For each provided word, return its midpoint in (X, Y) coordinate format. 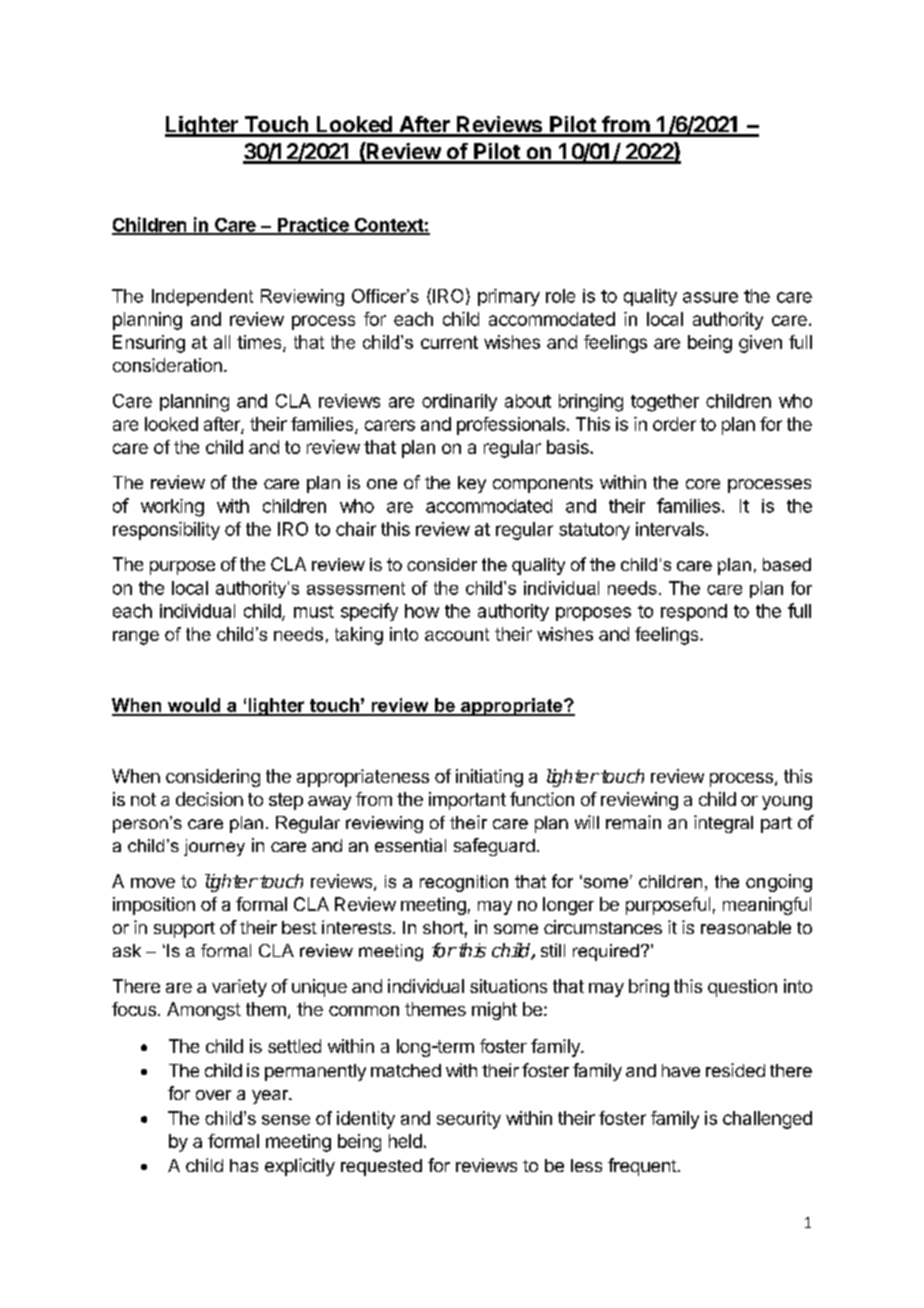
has (244, 1165)
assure (710, 297)
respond (694, 612)
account (457, 634)
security (469, 1120)
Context (388, 226)
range (136, 638)
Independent (202, 297)
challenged (767, 1120)
